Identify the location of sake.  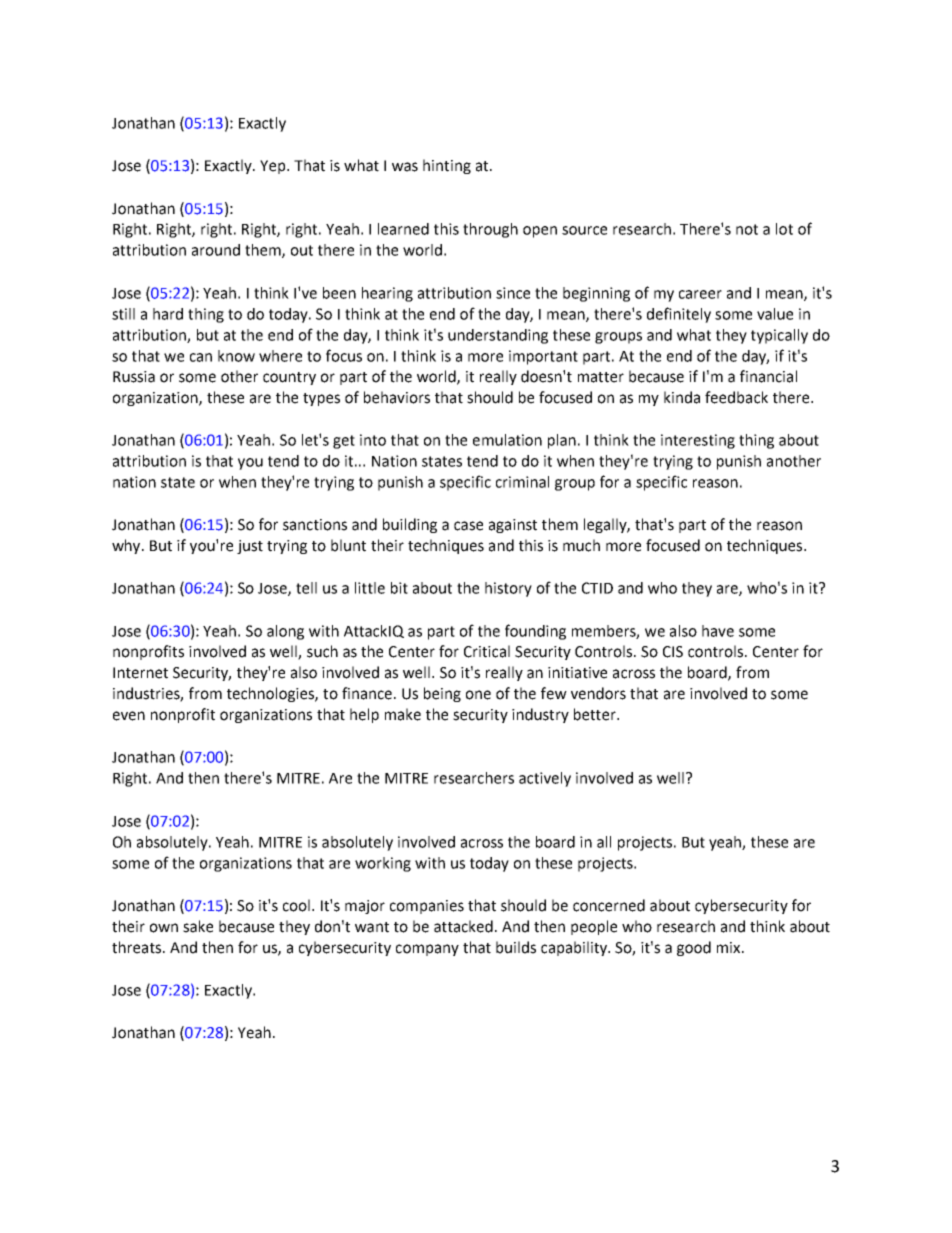
(198, 926).
